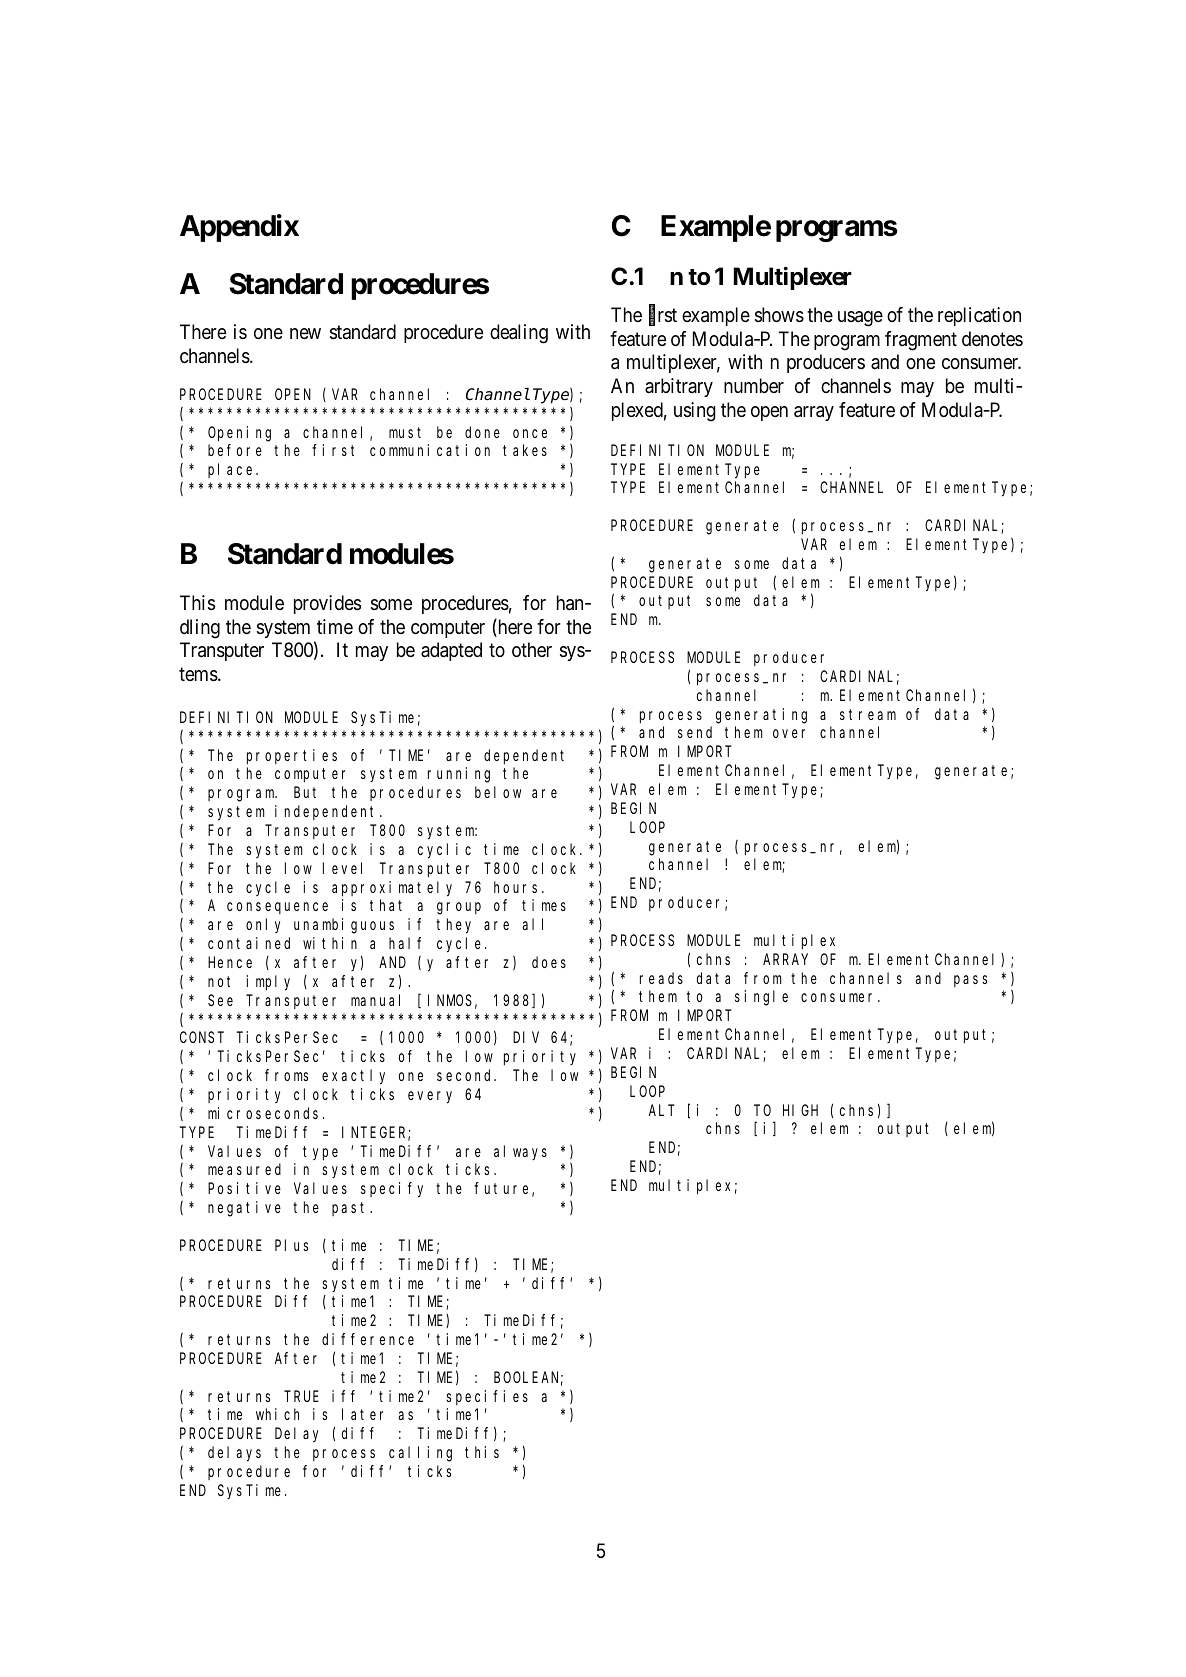 Image resolution: width=1186 pixels, height=1677 pixels. What do you see at coordinates (970, 981) in the screenshot?
I see `pass` at bounding box center [970, 981].
